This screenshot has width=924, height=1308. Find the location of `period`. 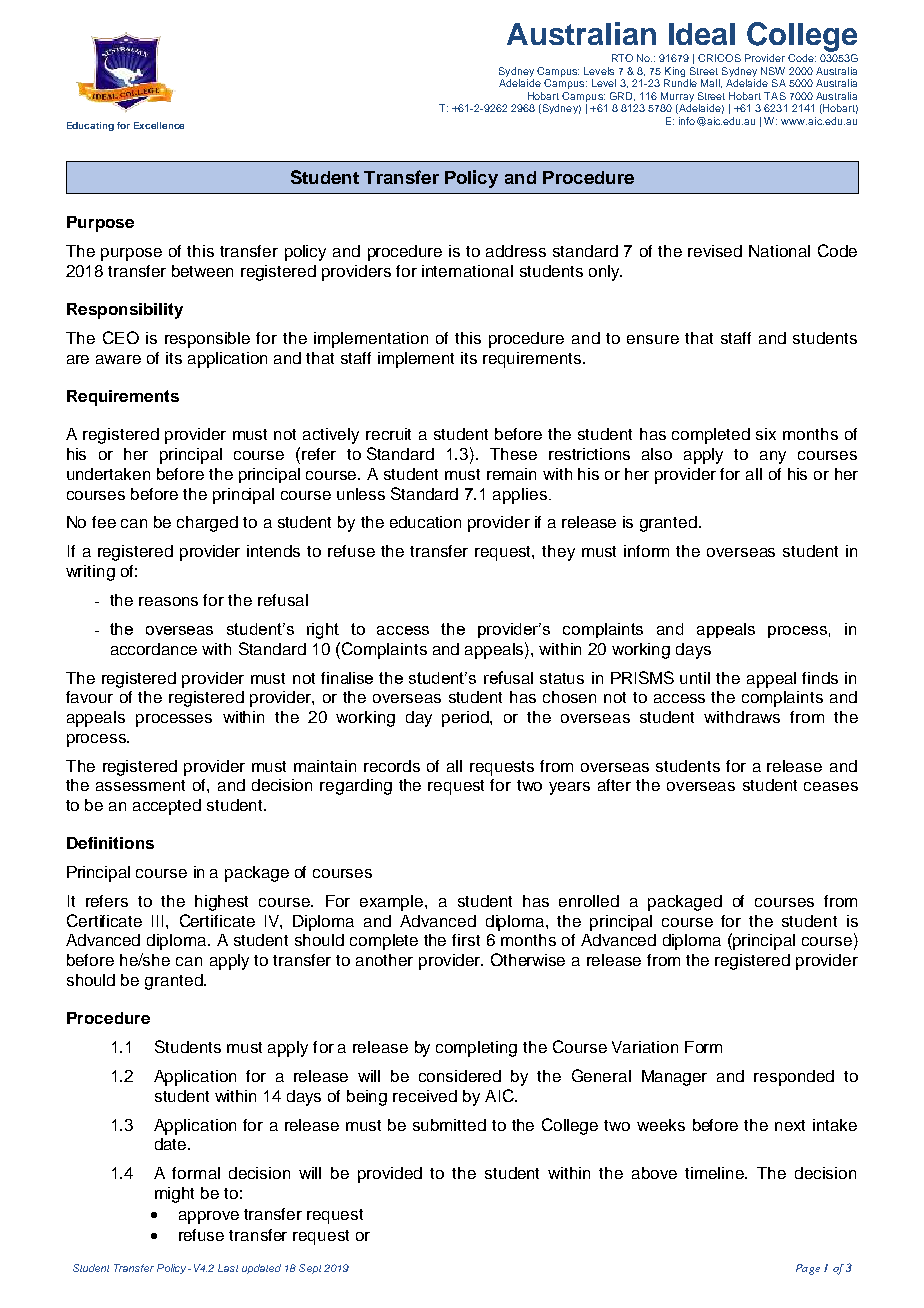

period is located at coordinates (466, 719).
